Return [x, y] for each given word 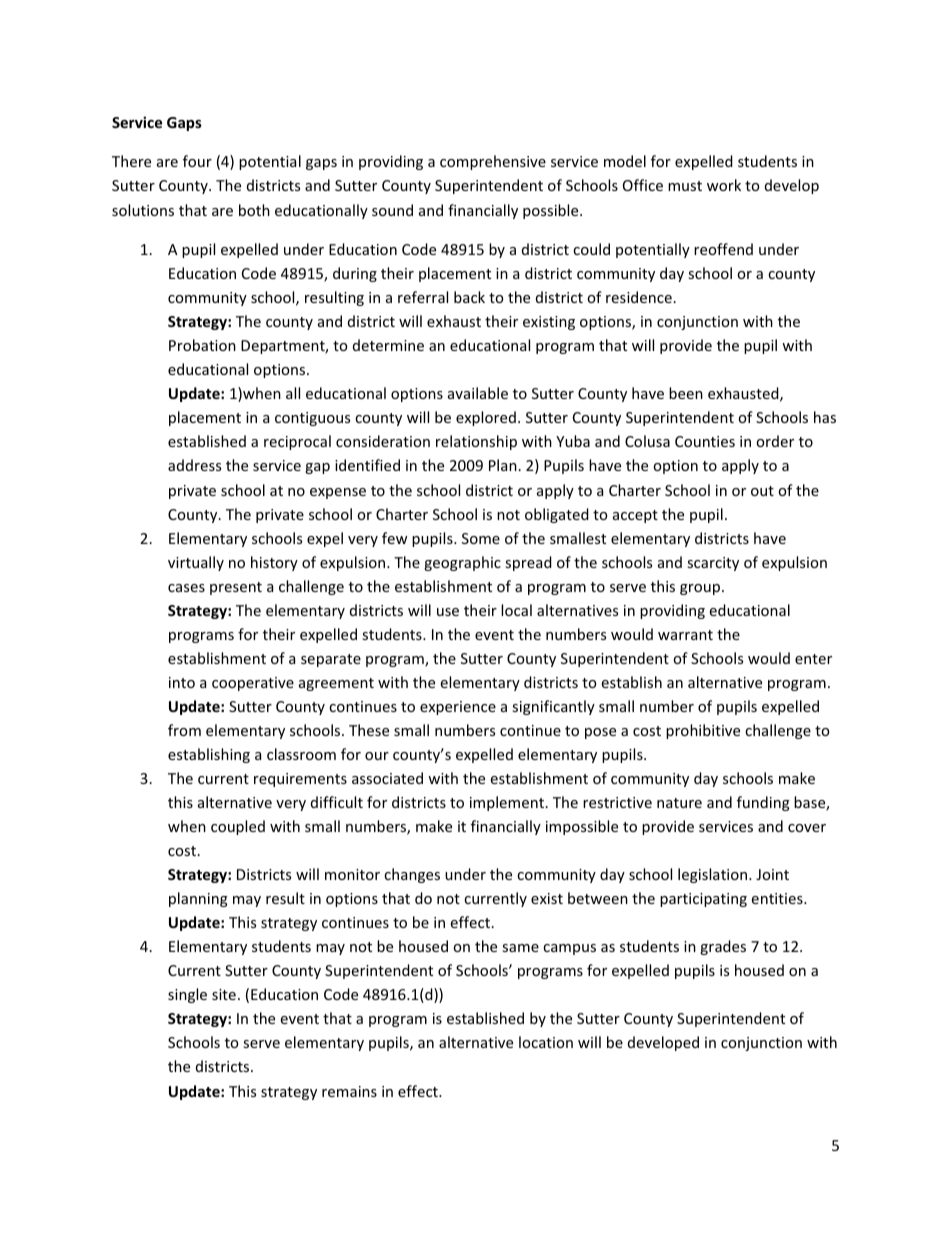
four [197, 161]
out [762, 491]
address [194, 465]
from [184, 730]
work [724, 185]
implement [508, 803]
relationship [476, 442]
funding [763, 803]
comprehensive [493, 162]
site [224, 994]
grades [723, 947]
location [546, 1042]
